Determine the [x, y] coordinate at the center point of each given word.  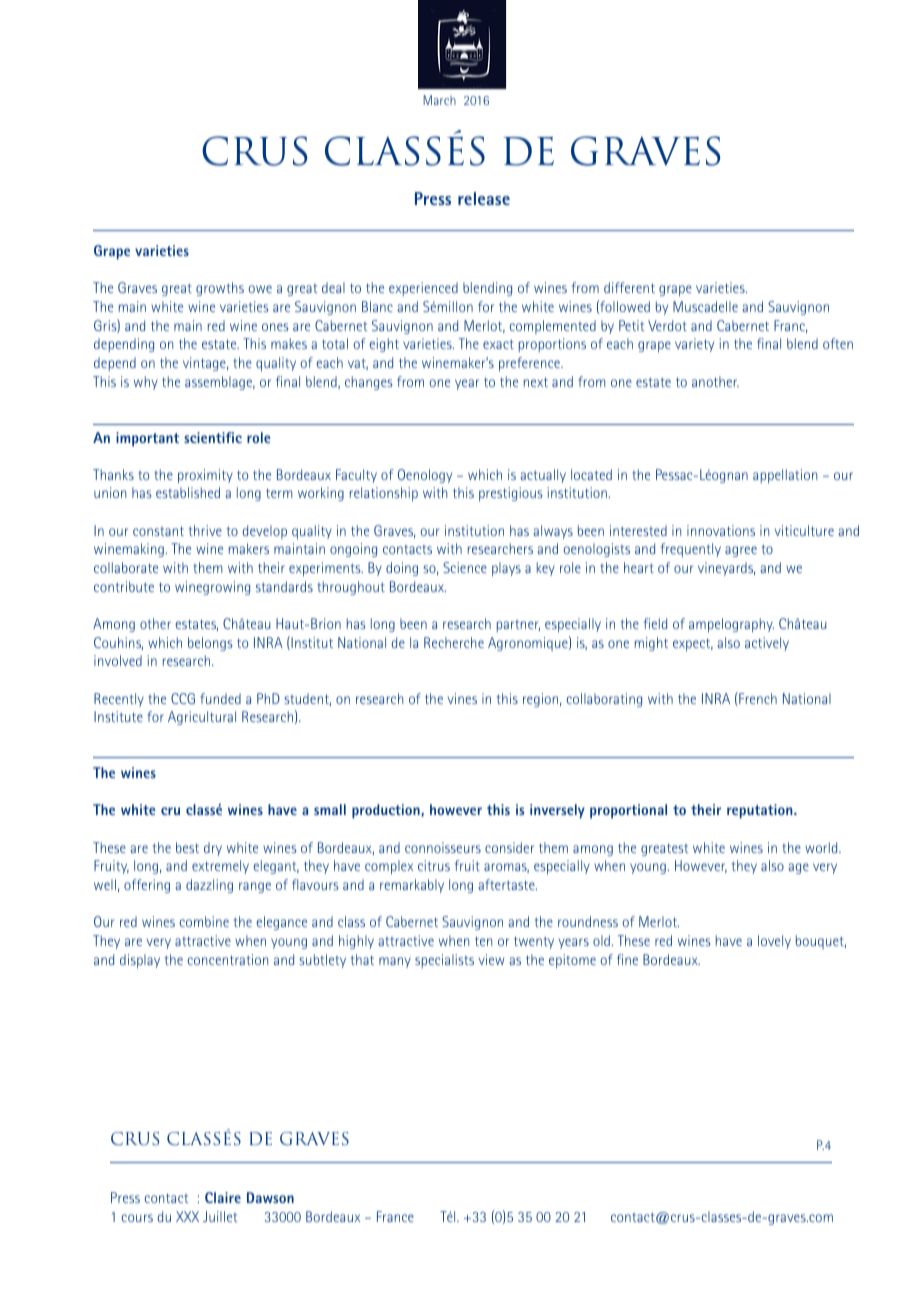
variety [694, 345]
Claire [223, 1197]
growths [220, 289]
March [439, 100]
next [536, 382]
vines [462, 698]
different [629, 287]
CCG [183, 698]
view [491, 959]
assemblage [220, 383]
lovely [774, 942]
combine [204, 921]
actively [767, 644]
